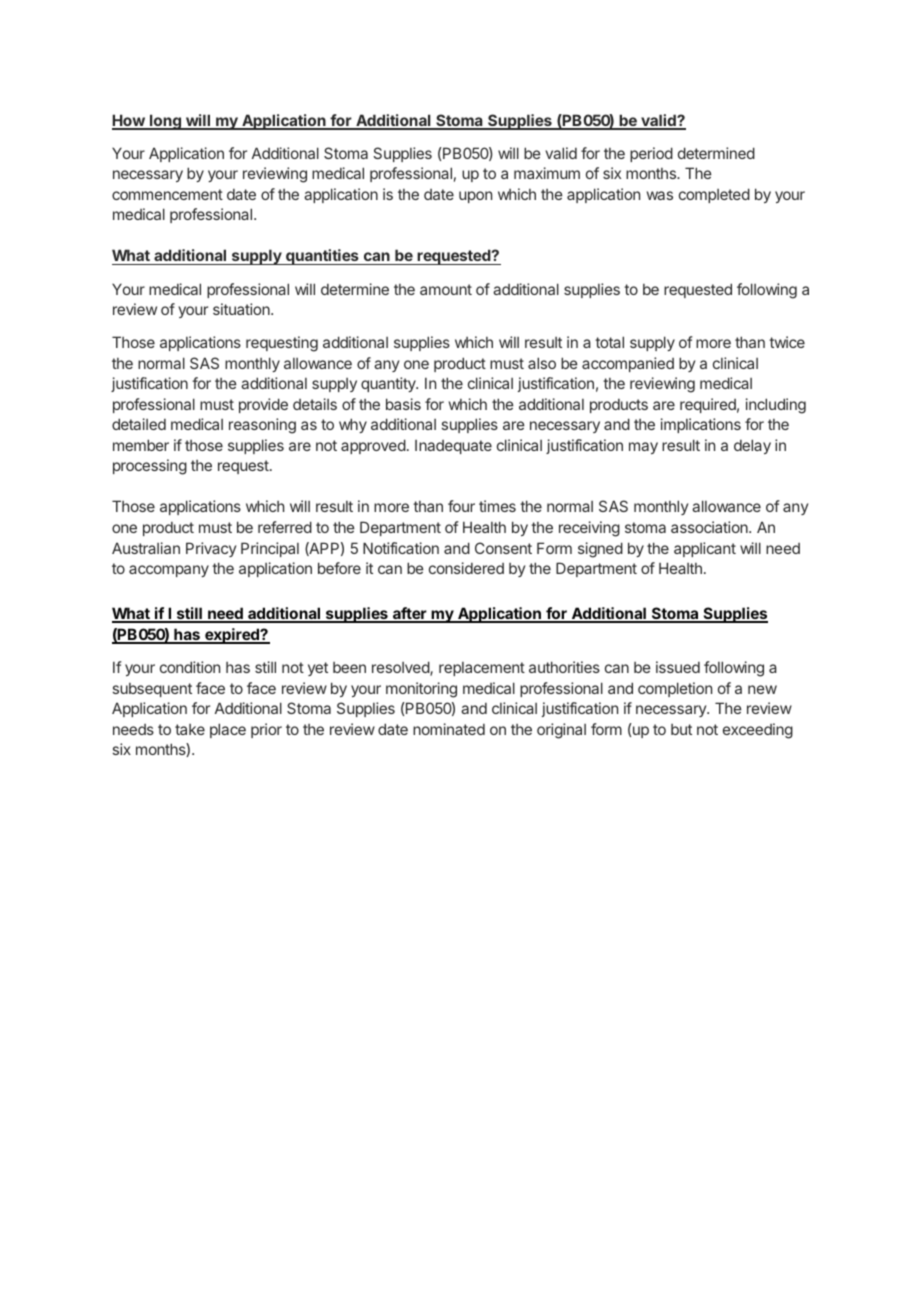  I want to click on long, so click(165, 122).
